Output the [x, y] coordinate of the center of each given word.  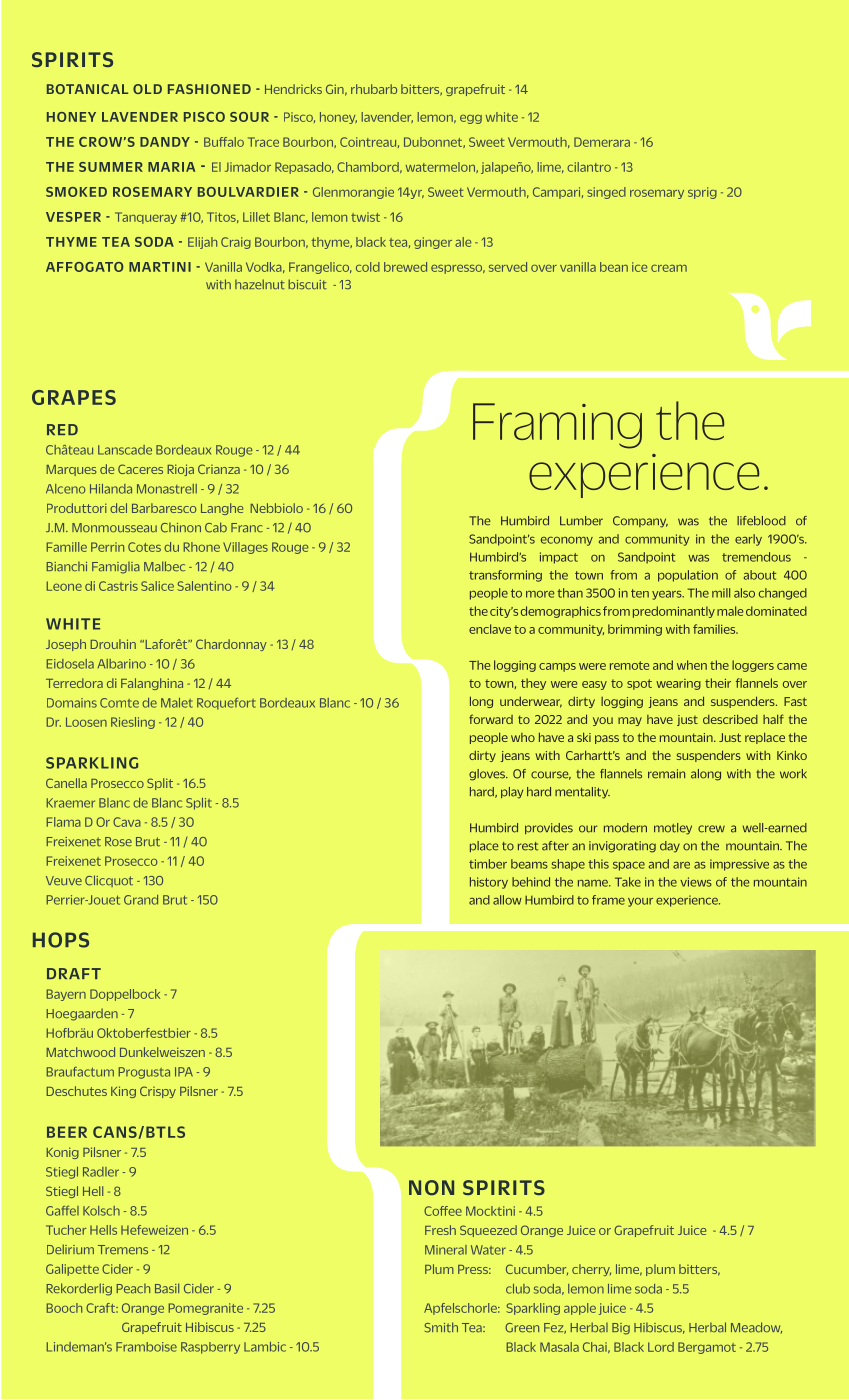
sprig [702, 193]
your [640, 902]
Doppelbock [125, 995]
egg [471, 119]
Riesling [133, 723]
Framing [557, 426]
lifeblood [761, 521]
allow [507, 900]
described [730, 719]
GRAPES [74, 397]
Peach [133, 1289]
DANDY [165, 142]
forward [491, 719]
